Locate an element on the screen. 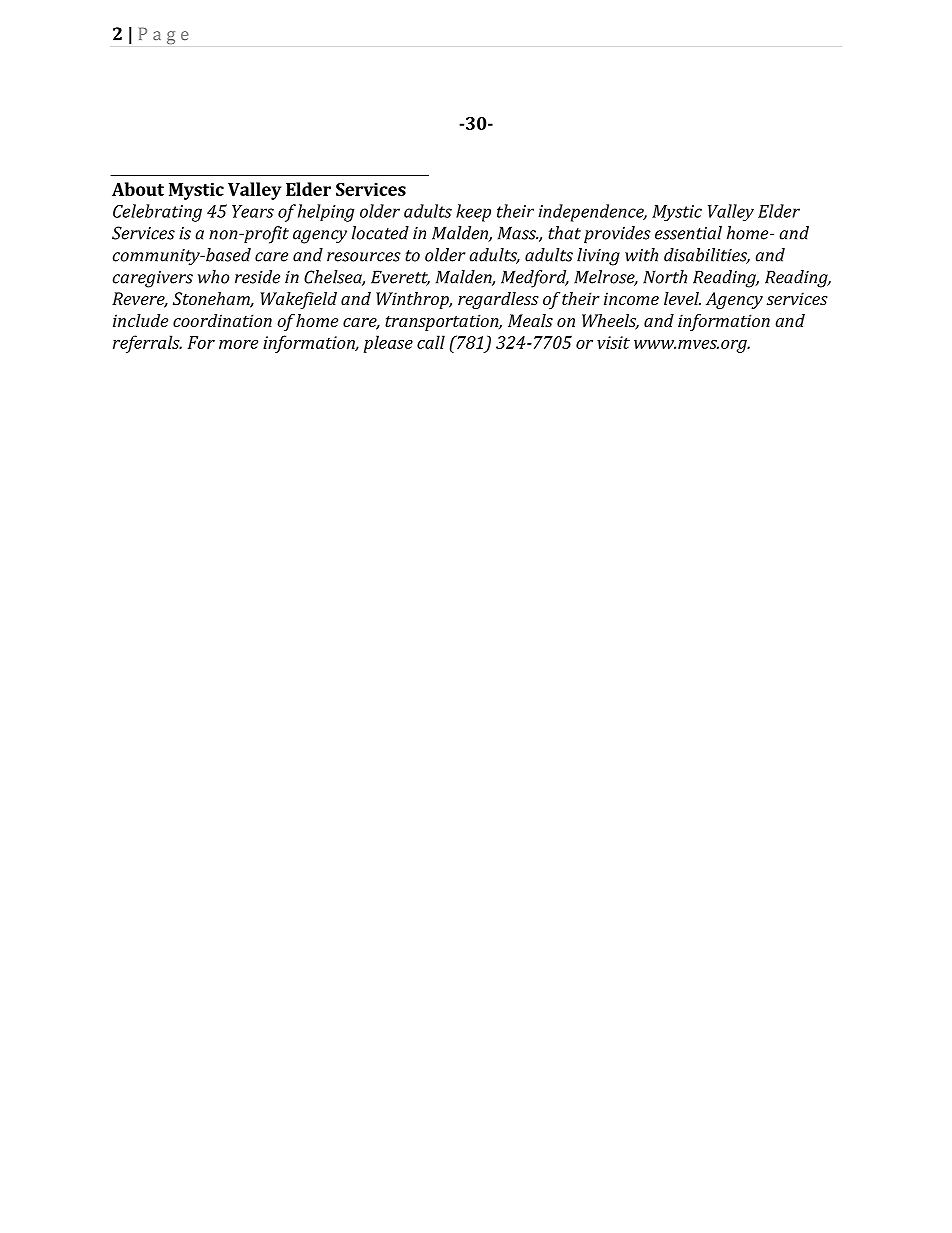 The image size is (952, 1233). keep is located at coordinates (473, 213).
